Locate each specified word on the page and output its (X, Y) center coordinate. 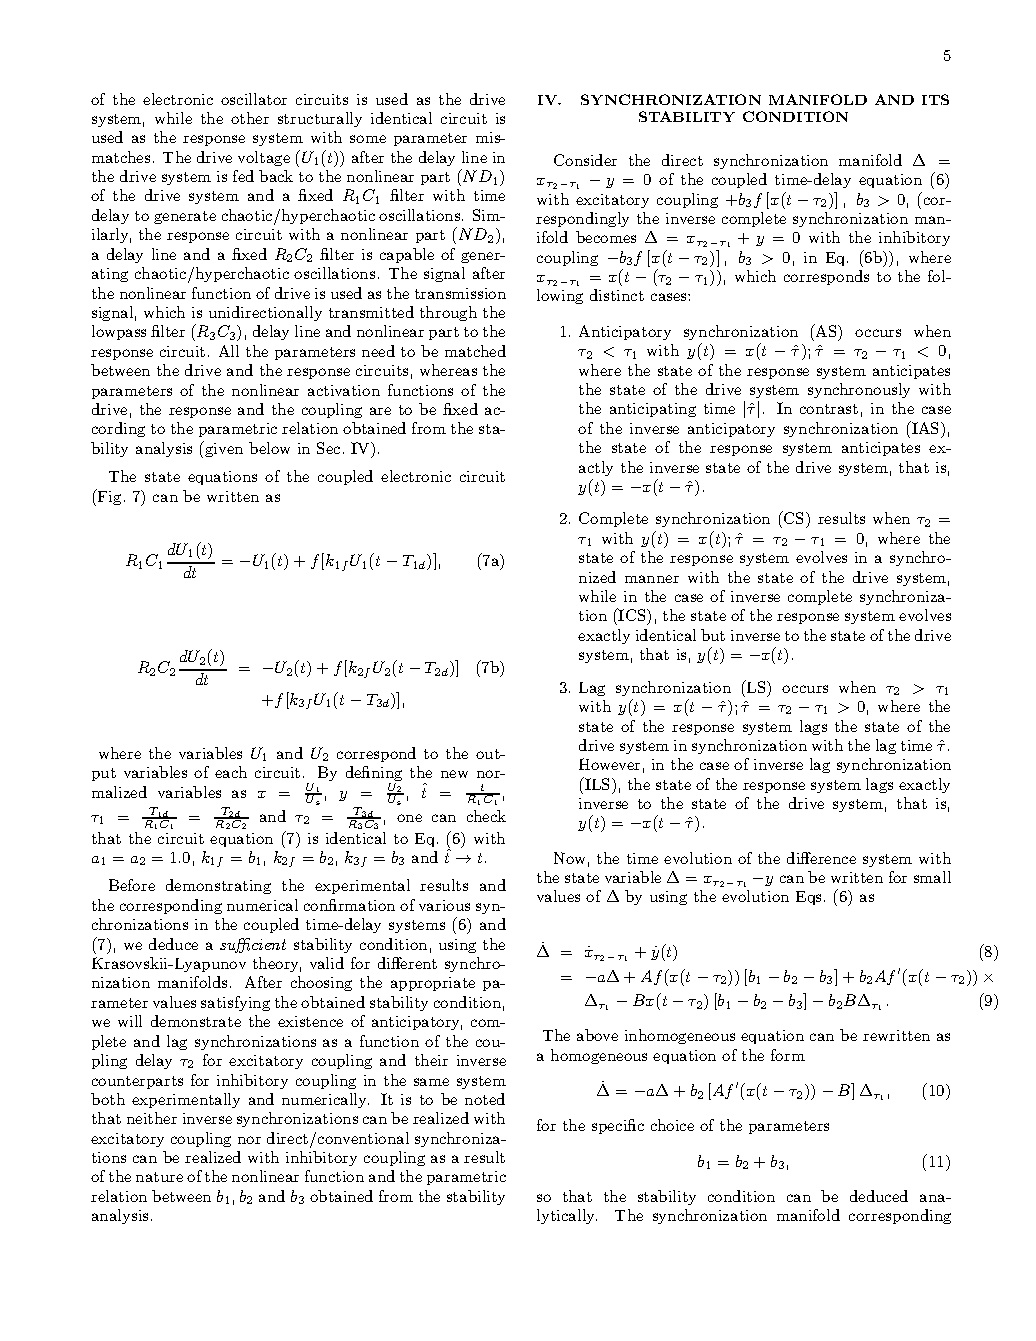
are (380, 411)
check (486, 816)
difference (821, 858)
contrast (829, 409)
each (231, 772)
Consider (585, 160)
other (250, 118)
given (223, 449)
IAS (926, 427)
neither (152, 1118)
